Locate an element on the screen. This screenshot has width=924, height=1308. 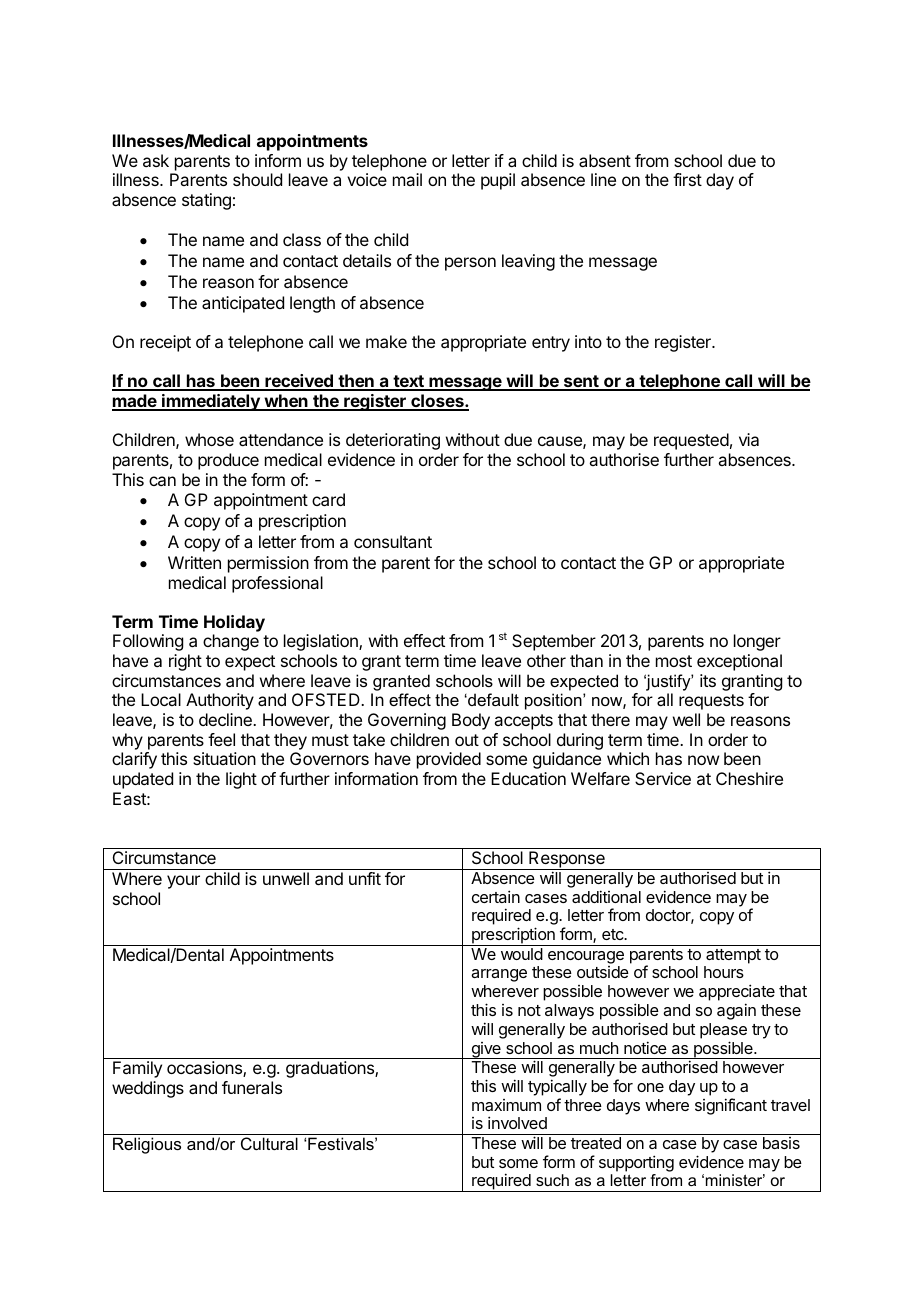
stating is located at coordinates (206, 201).
